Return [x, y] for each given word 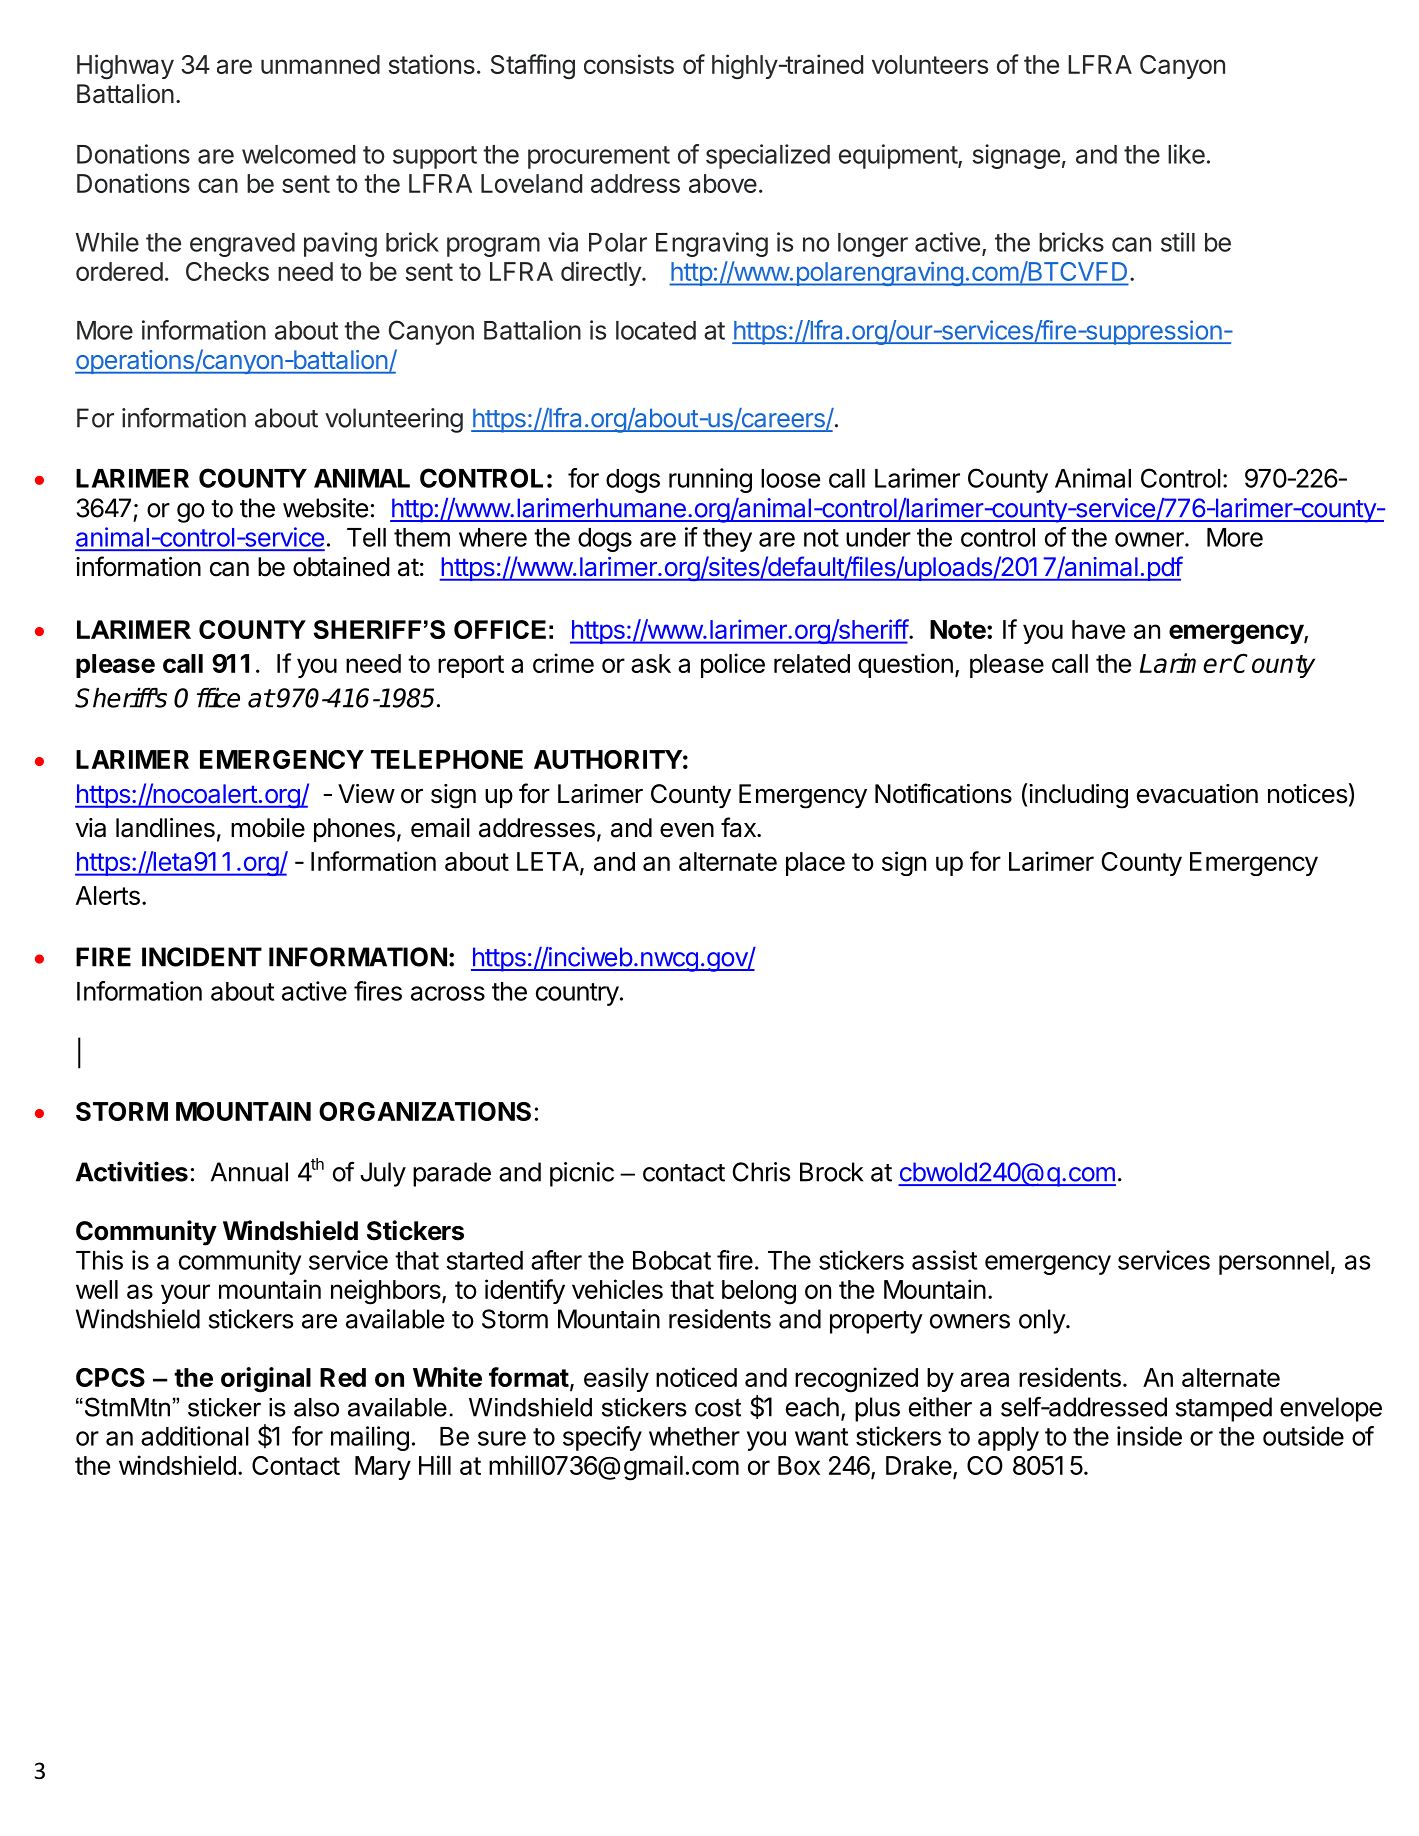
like [1186, 154]
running [710, 480]
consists [629, 64]
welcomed [298, 154]
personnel [1274, 1263]
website [325, 508]
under [878, 537]
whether [694, 1436]
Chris [761, 1172]
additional [195, 1436]
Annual [249, 1172]
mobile [268, 828]
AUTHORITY [608, 759]
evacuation [1197, 794]
